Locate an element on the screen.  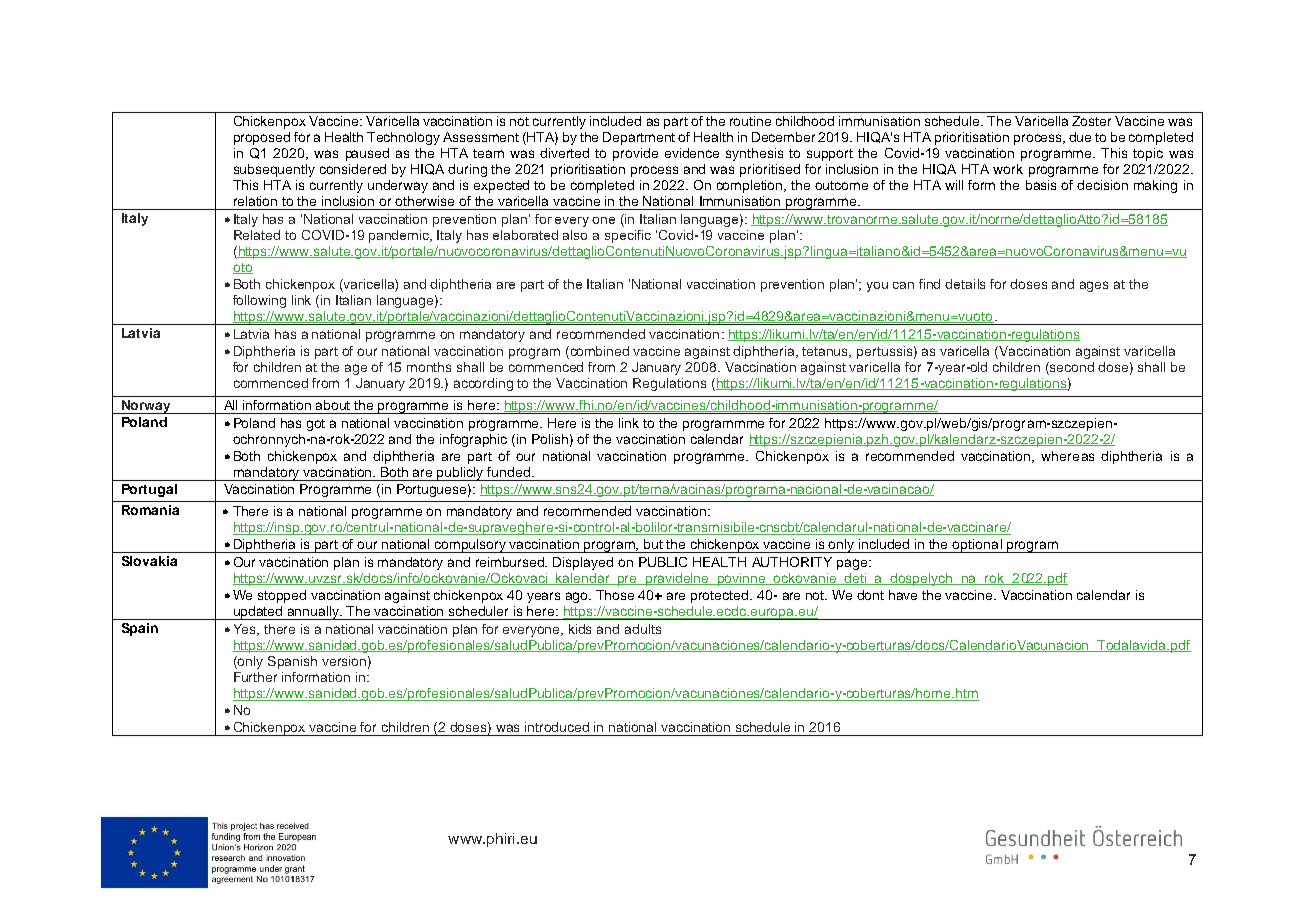
ages is located at coordinates (1094, 286).
